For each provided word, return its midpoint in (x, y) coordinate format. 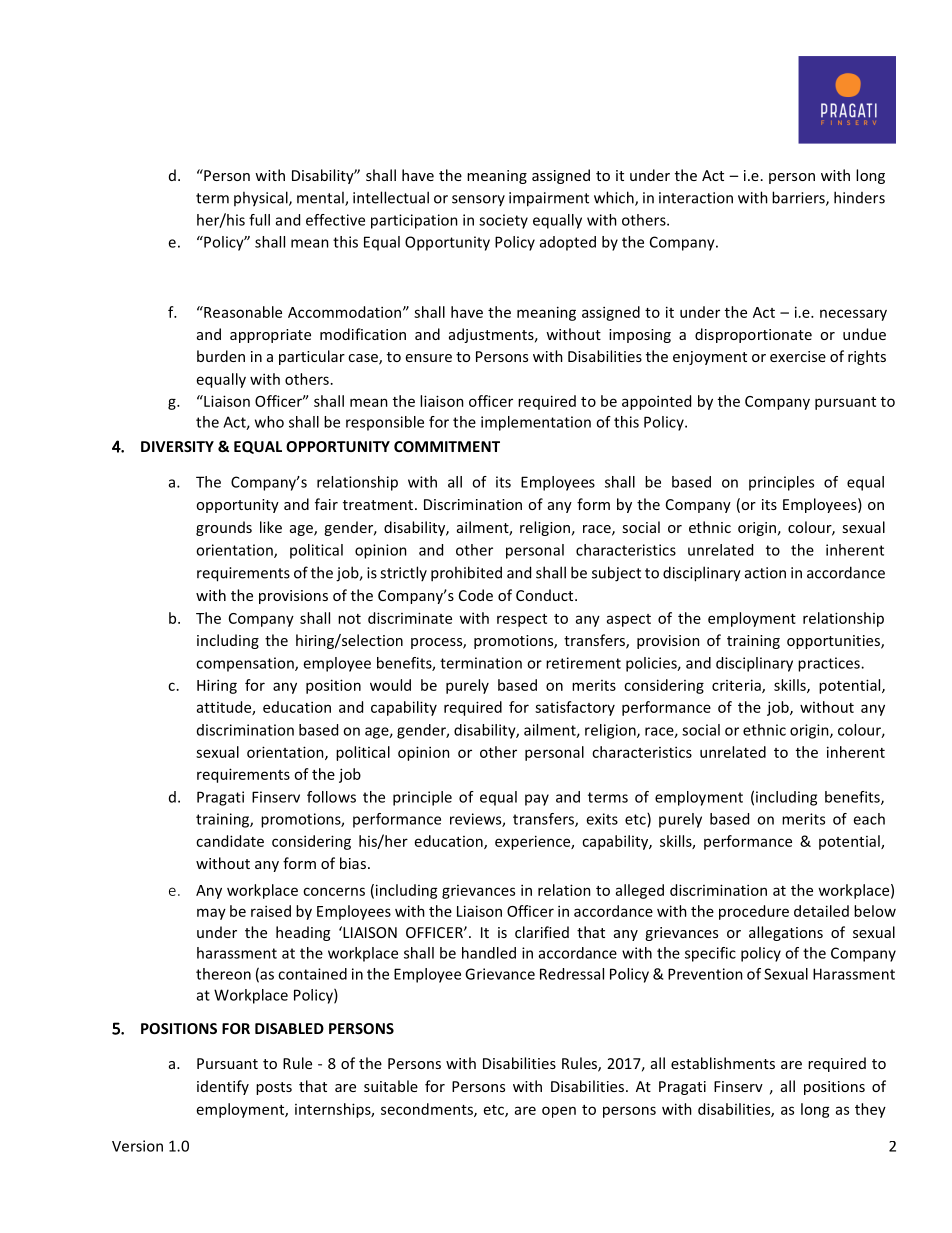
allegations (786, 933)
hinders (859, 197)
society (503, 221)
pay (537, 800)
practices (830, 664)
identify (223, 1087)
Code (476, 595)
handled (489, 953)
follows (331, 797)
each (869, 819)
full (259, 220)
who (269, 422)
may (211, 914)
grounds (224, 528)
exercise (798, 356)
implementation (536, 423)
